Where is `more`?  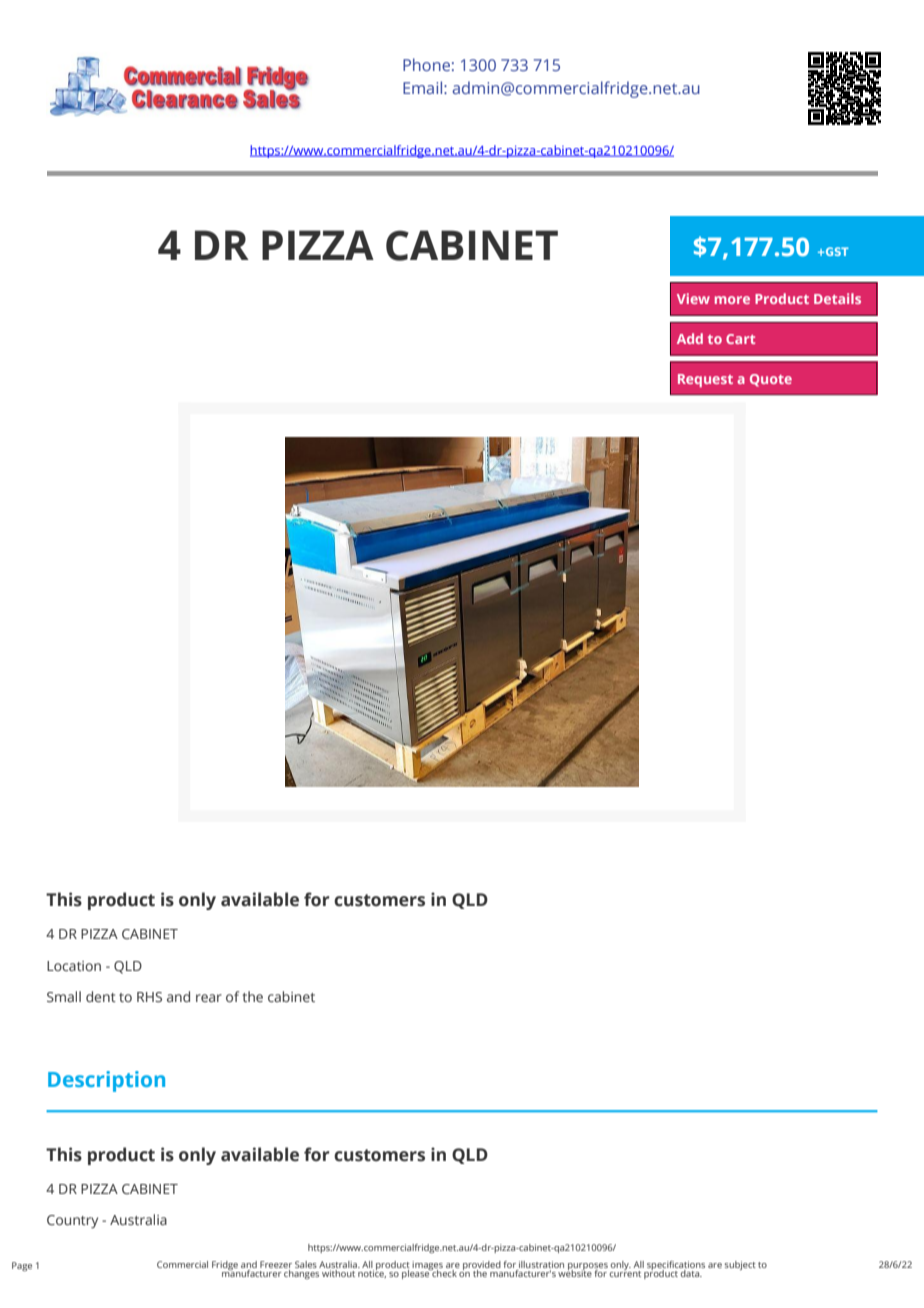
more is located at coordinates (732, 300).
